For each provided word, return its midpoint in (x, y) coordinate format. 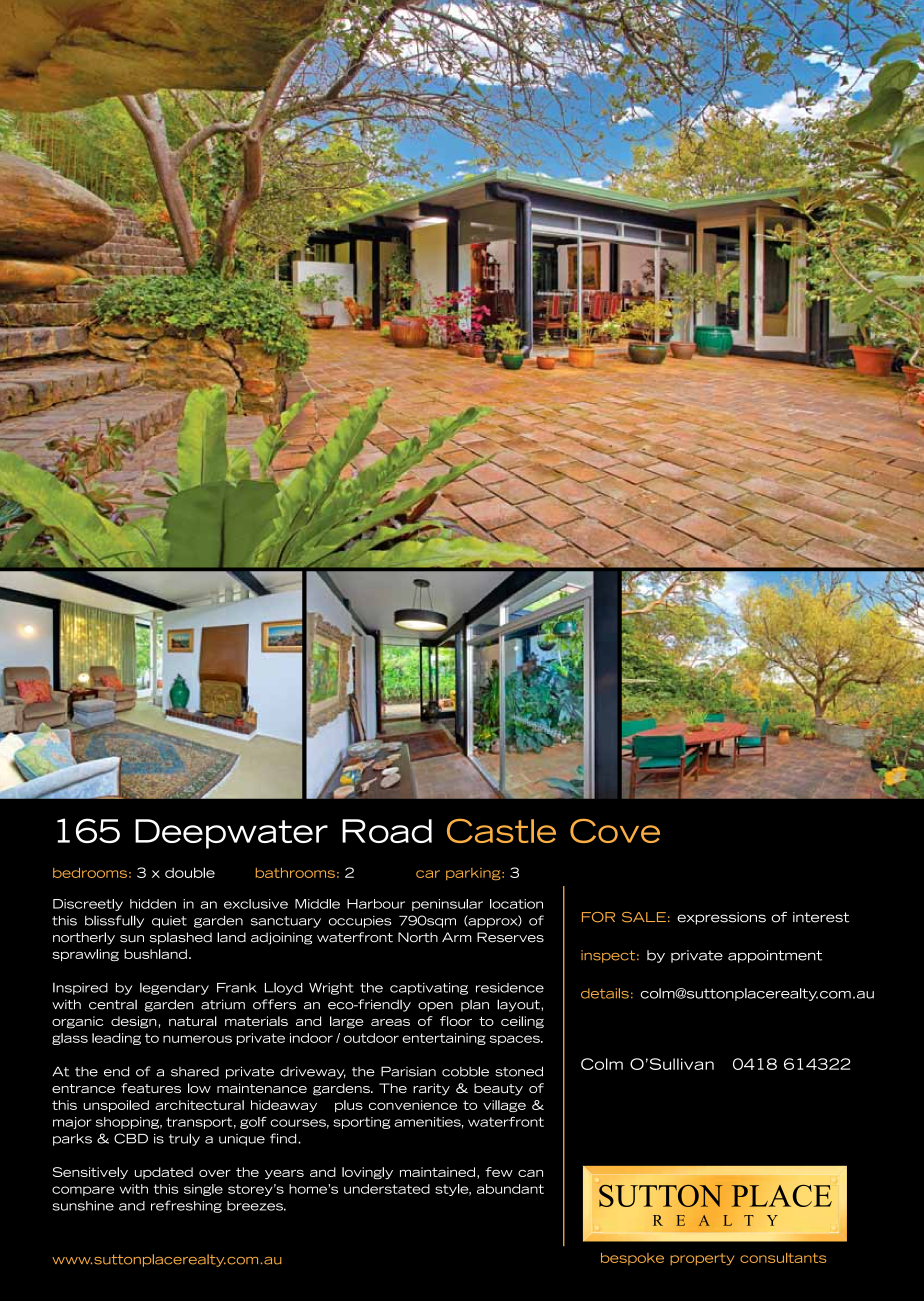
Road (387, 831)
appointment (775, 956)
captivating (429, 989)
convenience (413, 1105)
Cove (615, 831)
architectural (199, 1105)
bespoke (632, 1259)
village (504, 1106)
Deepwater (231, 834)
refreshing (186, 1206)
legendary (174, 989)
